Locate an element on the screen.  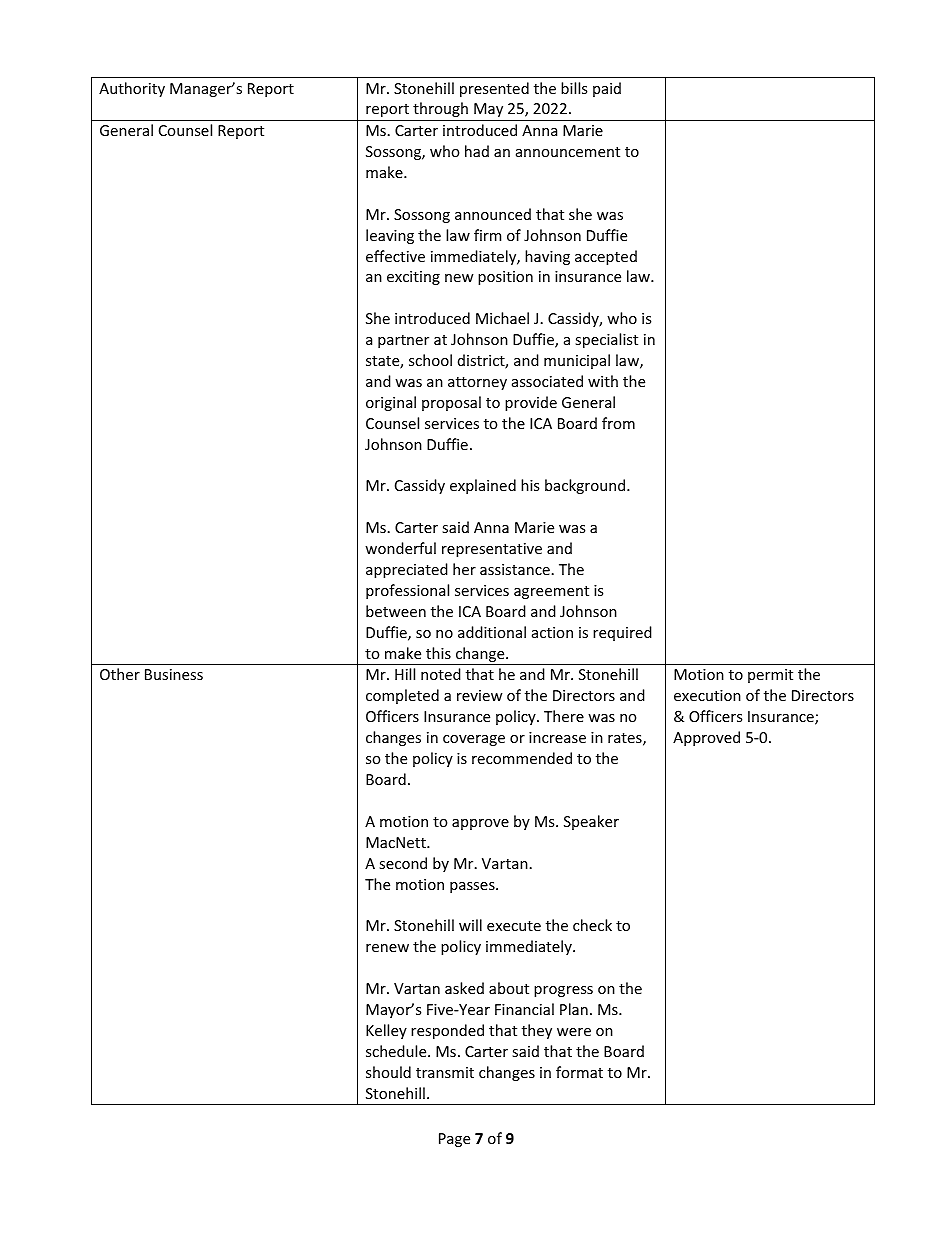
paid is located at coordinates (607, 89).
